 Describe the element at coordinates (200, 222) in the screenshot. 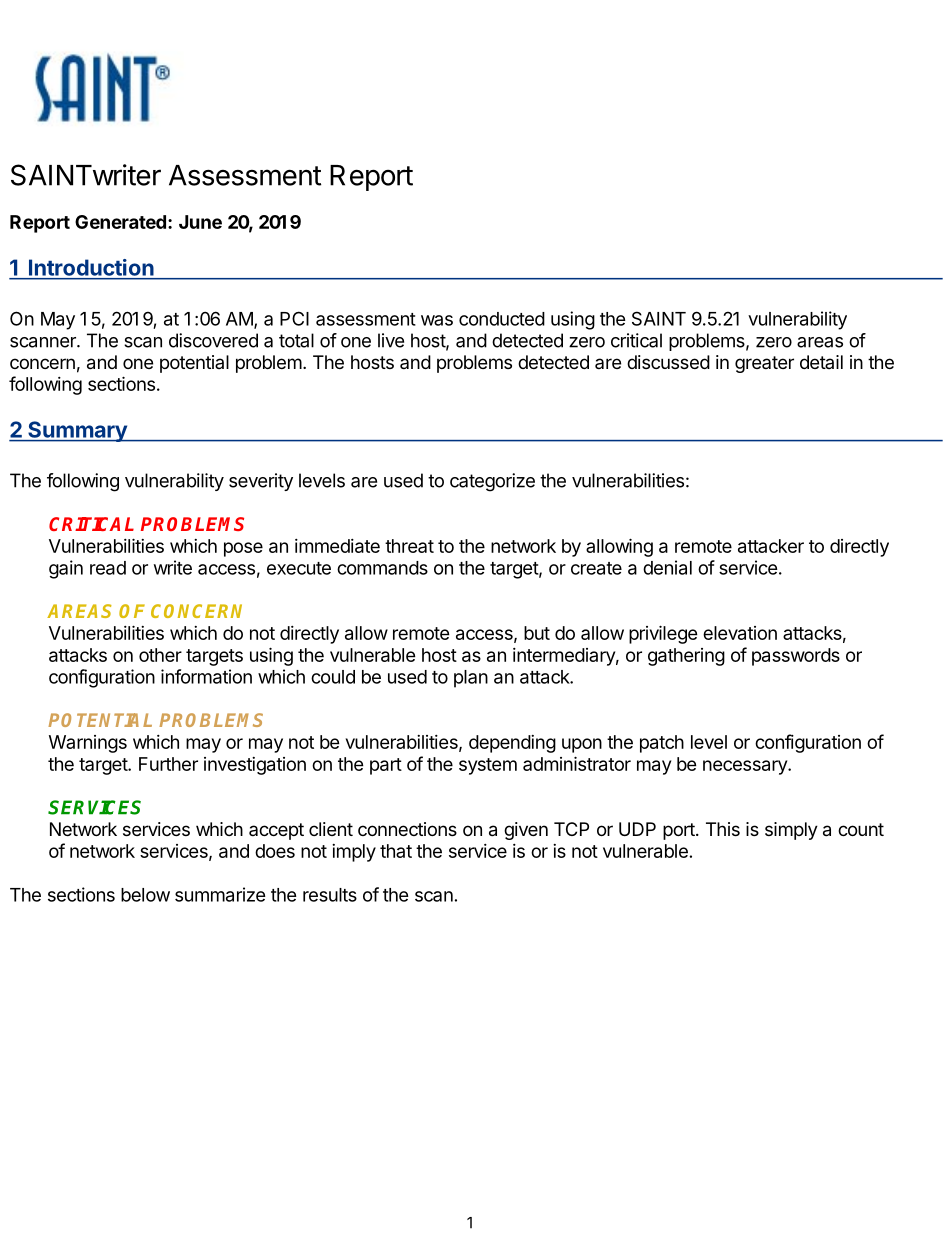

I see `June` at that location.
